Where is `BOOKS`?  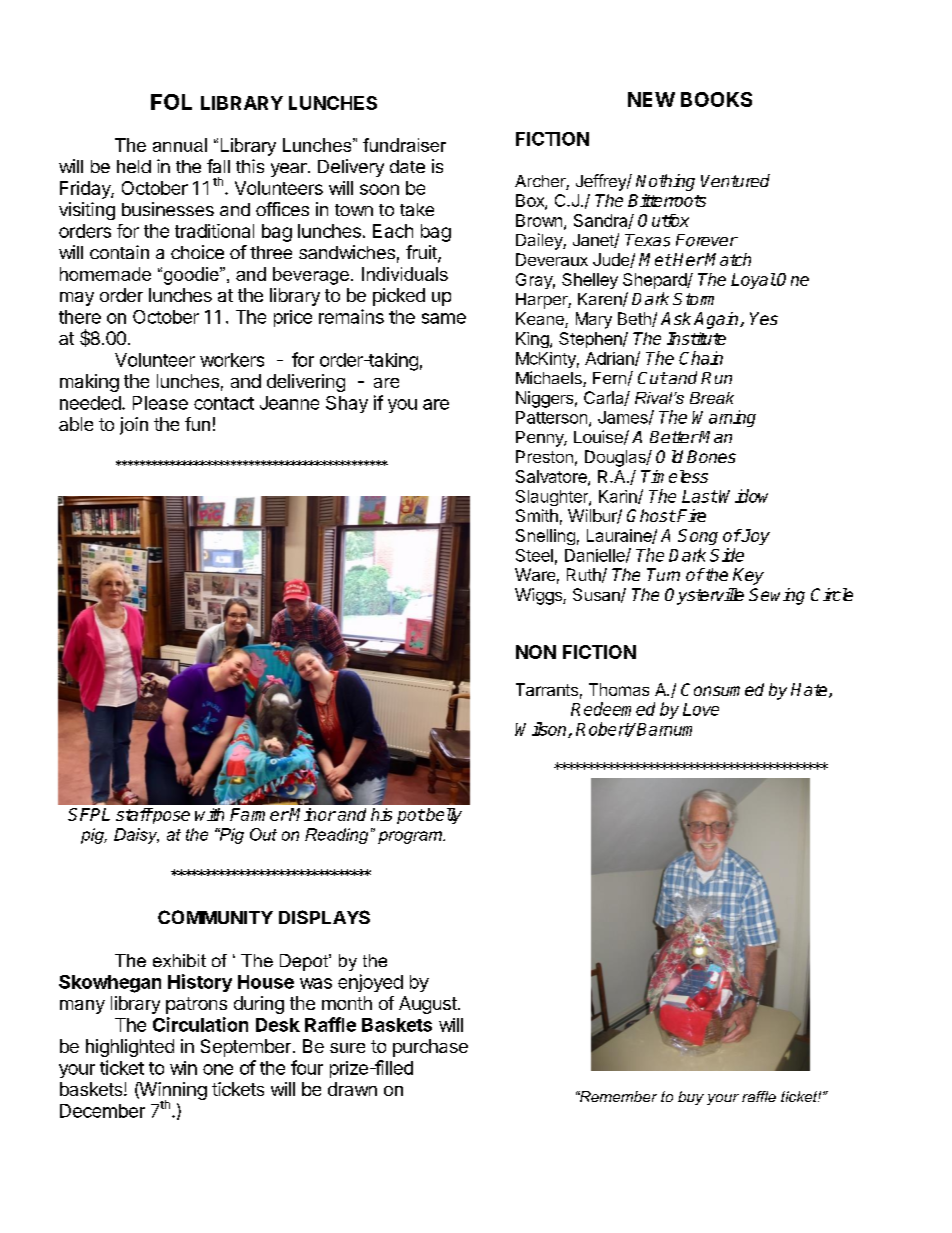
BOOKS is located at coordinates (716, 99).
